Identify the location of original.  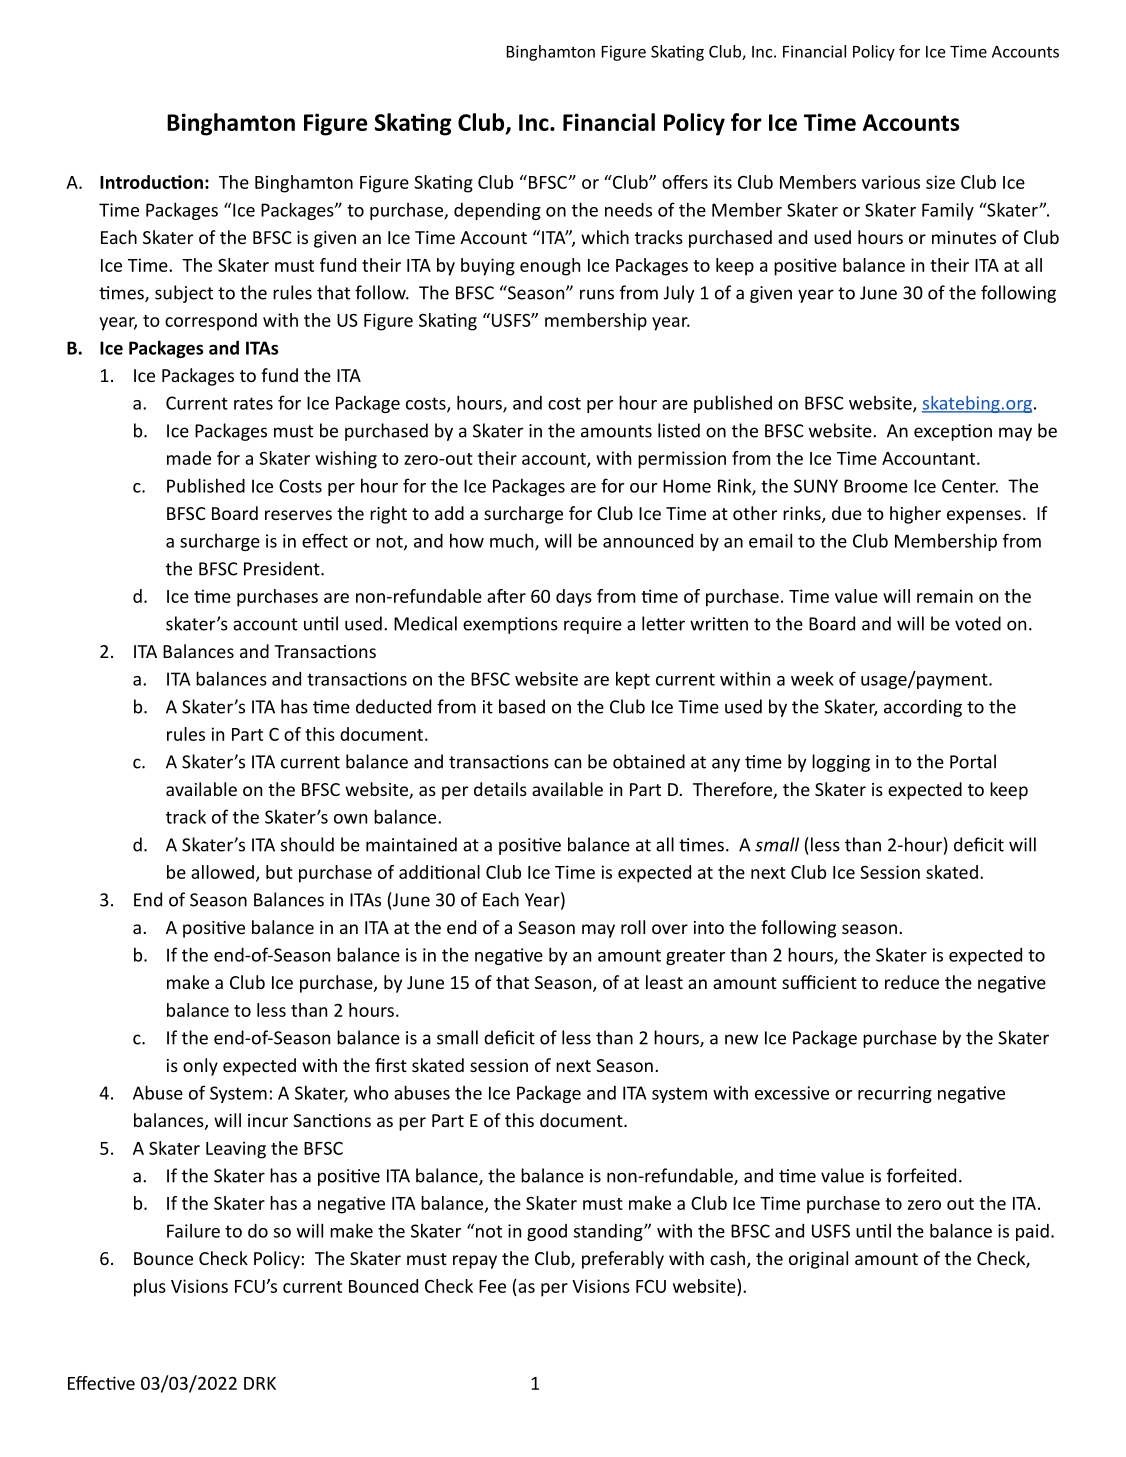
(818, 1260).
